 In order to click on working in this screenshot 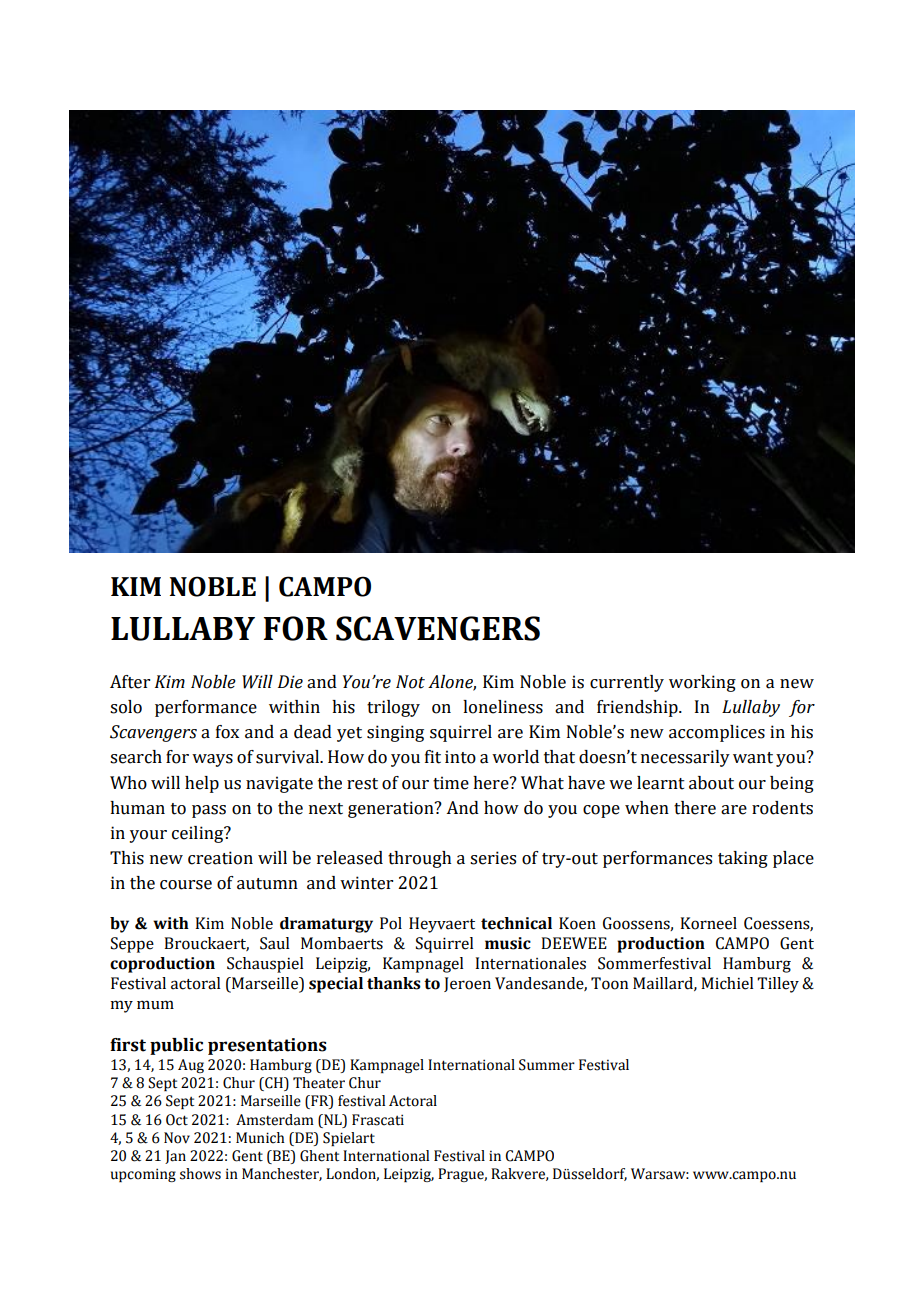, I will do `click(702, 683)`.
